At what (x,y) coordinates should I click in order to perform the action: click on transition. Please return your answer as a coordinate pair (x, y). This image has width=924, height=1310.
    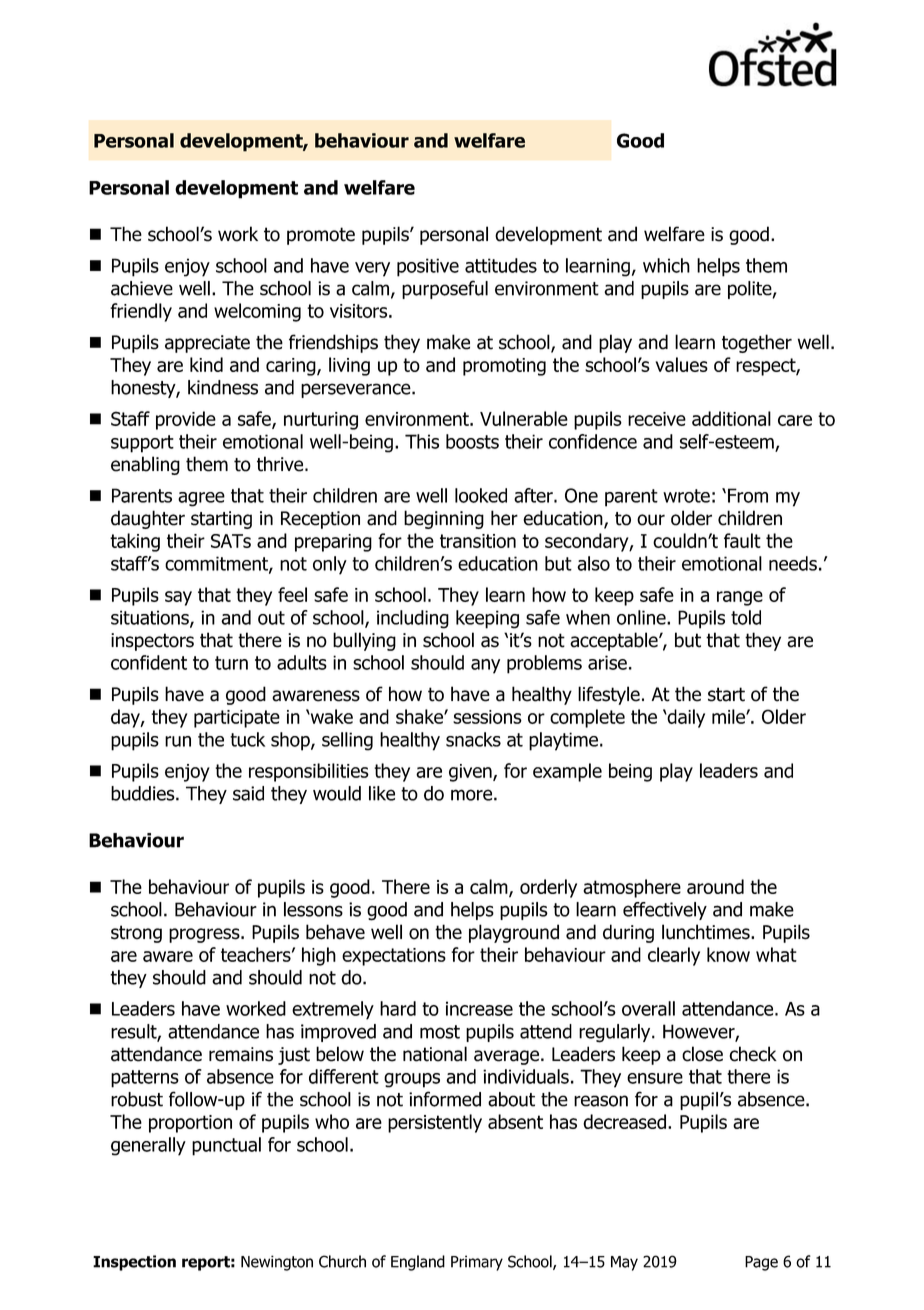
    Looking at the image, I should click on (478, 541).
